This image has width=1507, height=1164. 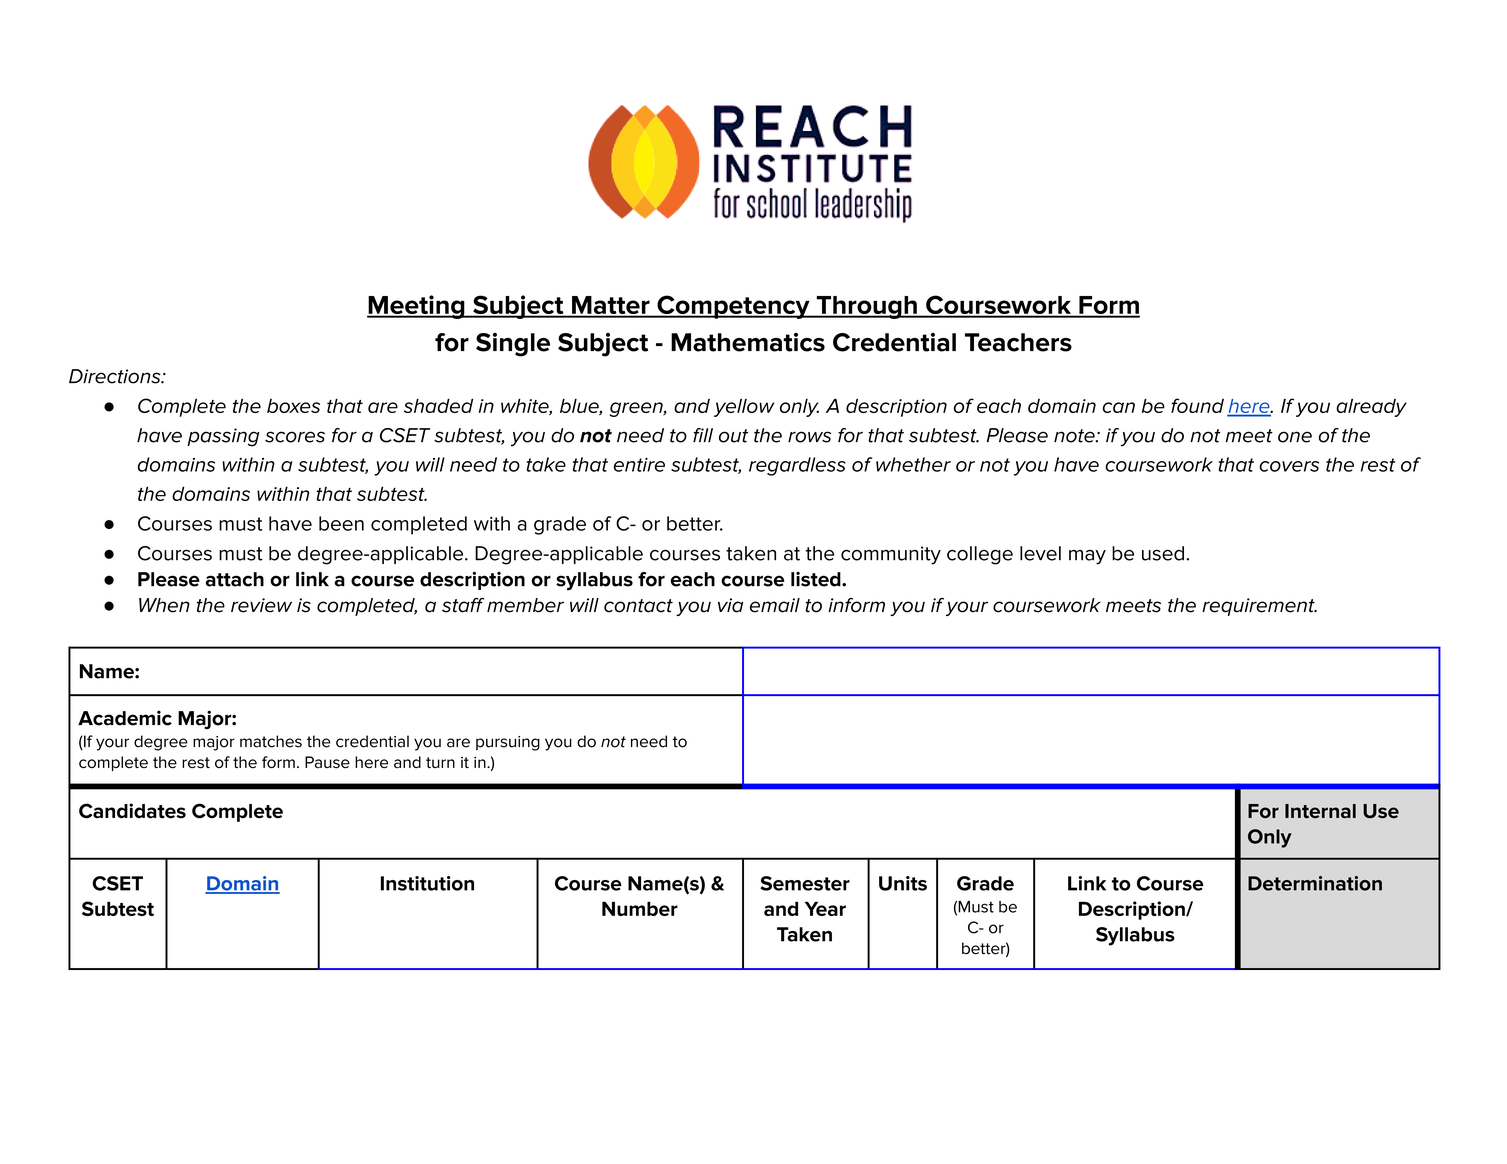 What do you see at coordinates (1295, 437) in the image?
I see `one` at bounding box center [1295, 437].
